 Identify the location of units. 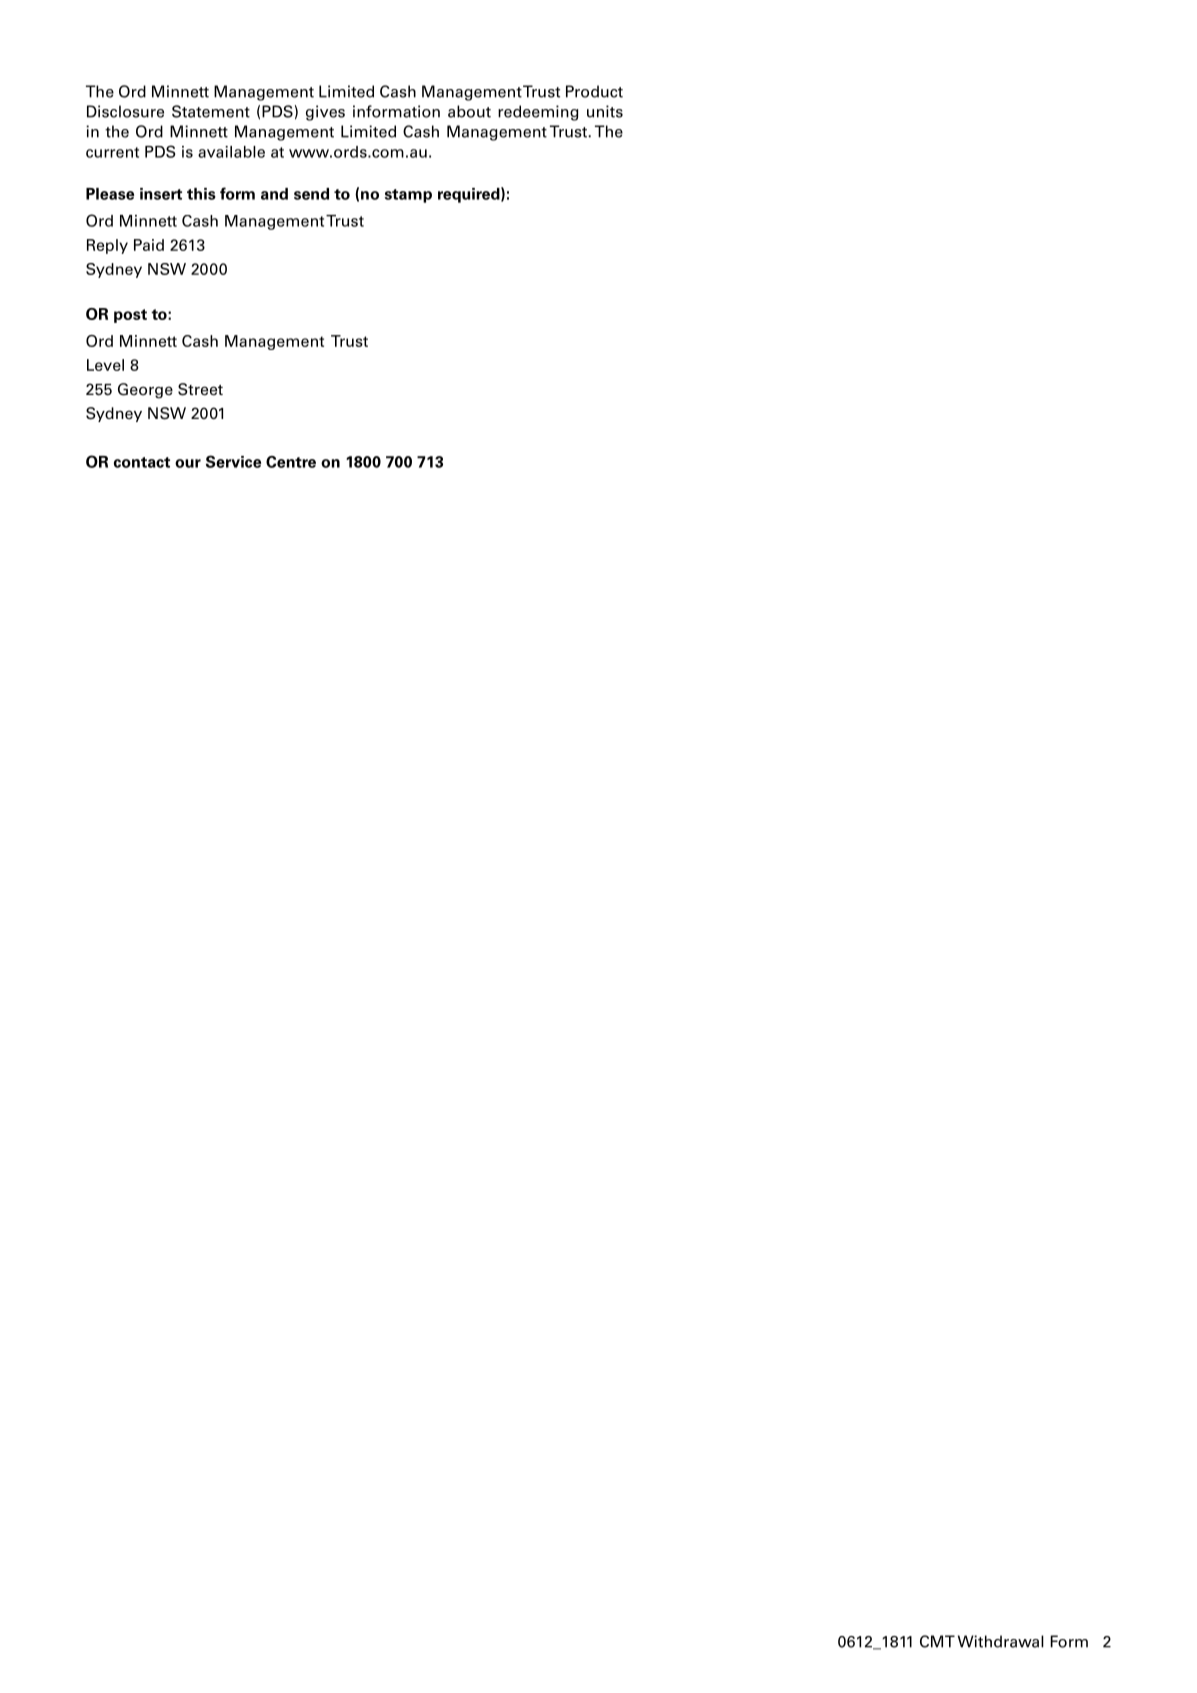
(605, 111).
